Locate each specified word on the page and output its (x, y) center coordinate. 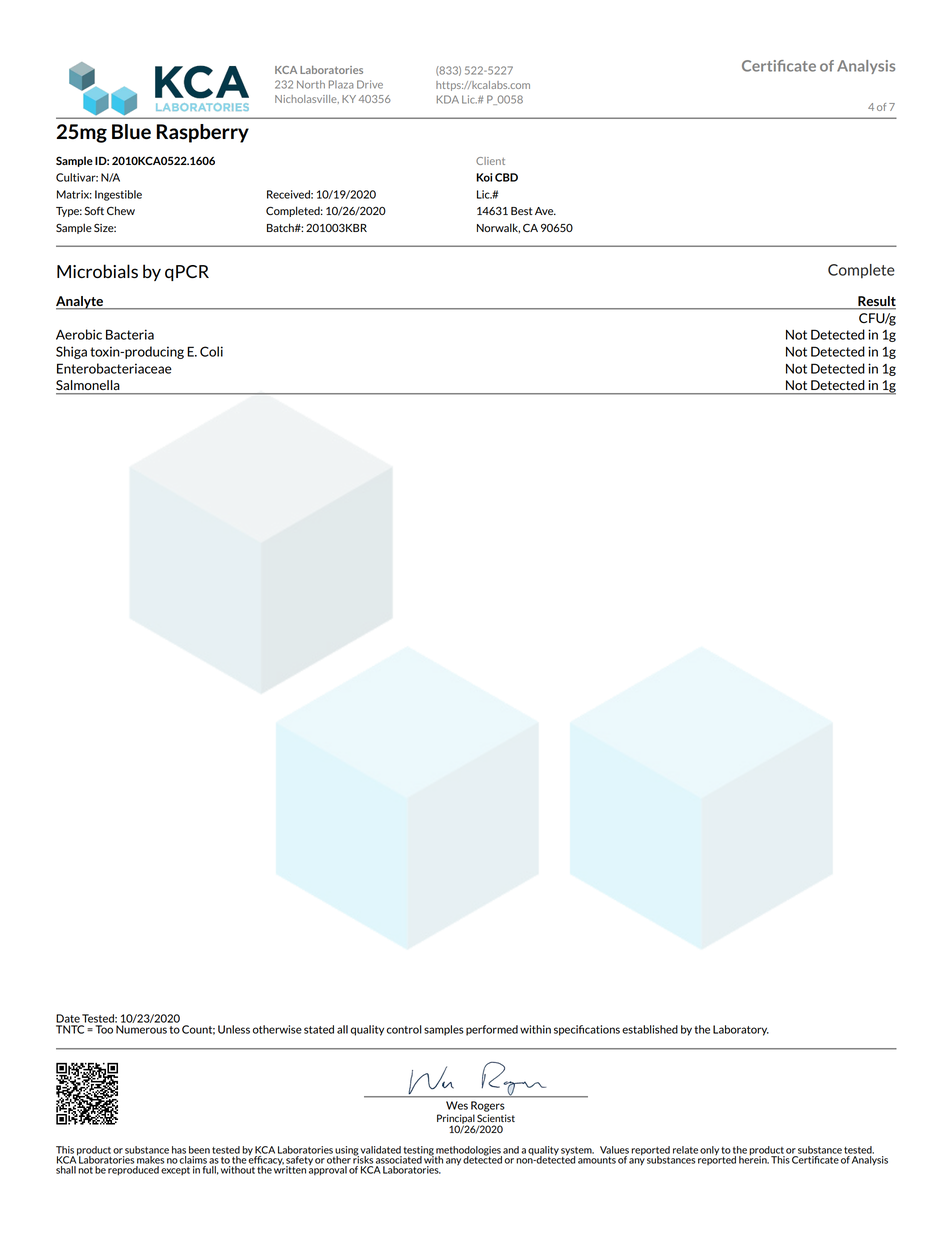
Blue (131, 132)
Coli (211, 351)
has (179, 1150)
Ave (545, 211)
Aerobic (79, 334)
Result (876, 302)
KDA (448, 99)
